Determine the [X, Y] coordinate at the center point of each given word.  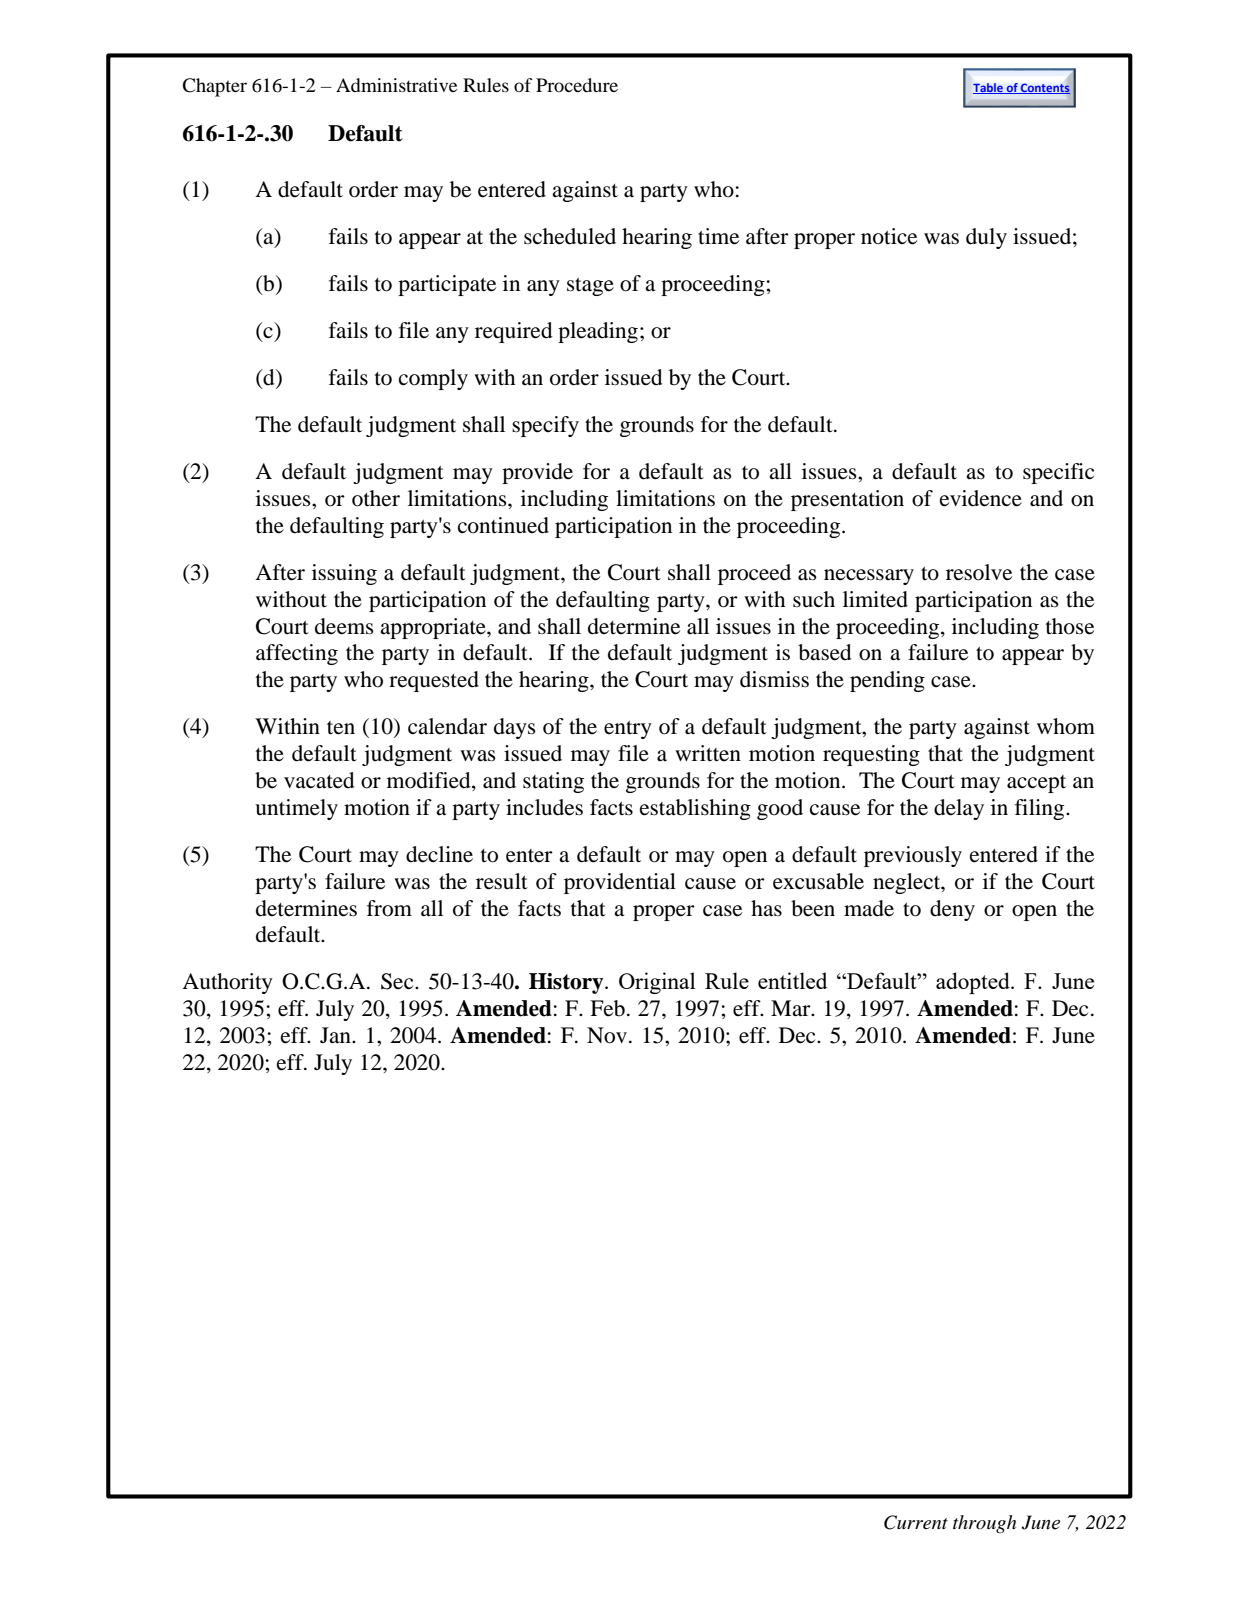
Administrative [396, 85]
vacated [319, 780]
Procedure [577, 85]
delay [959, 809]
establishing [695, 809]
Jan [336, 1035]
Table [989, 88]
